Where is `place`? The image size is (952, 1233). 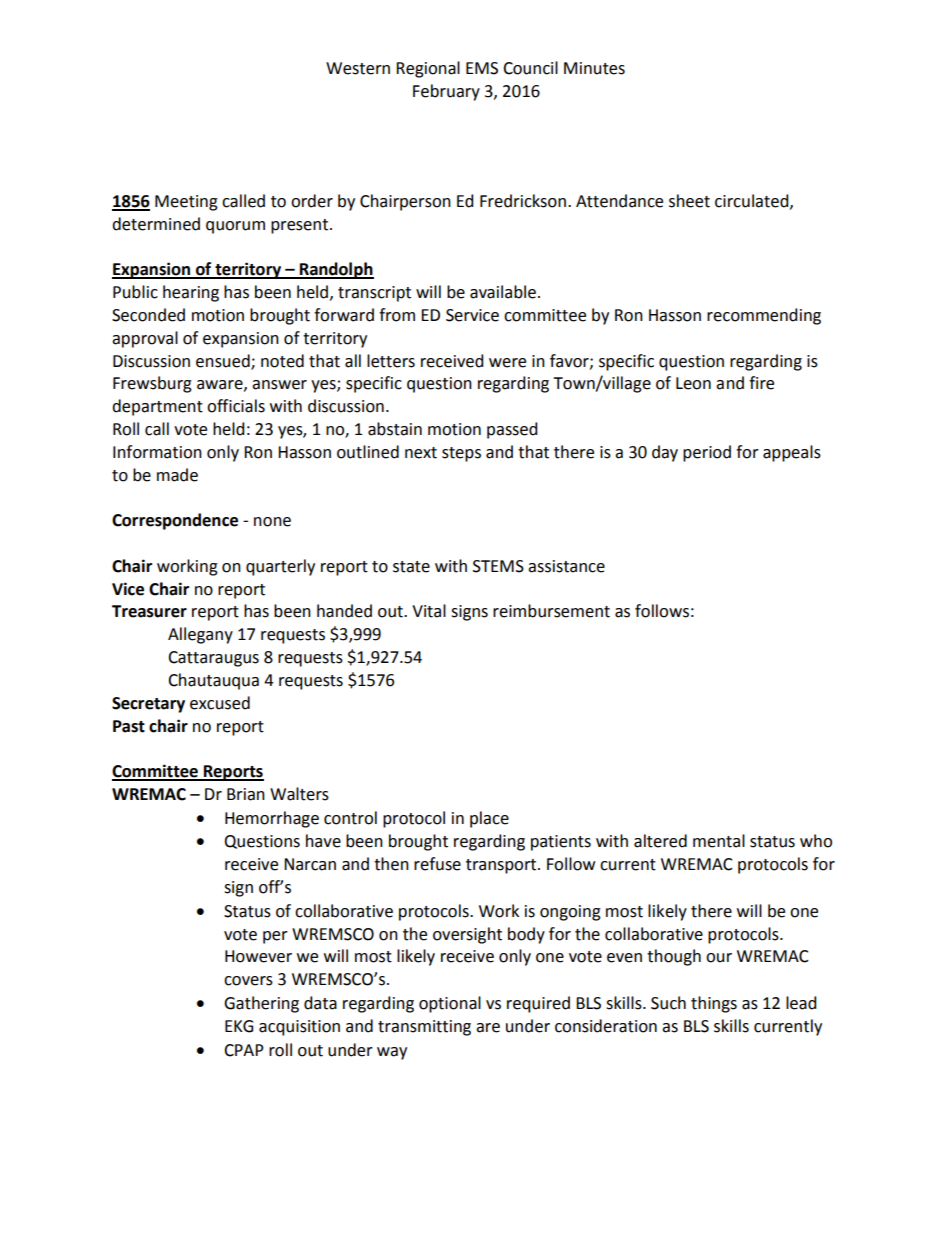 place is located at coordinates (489, 819).
